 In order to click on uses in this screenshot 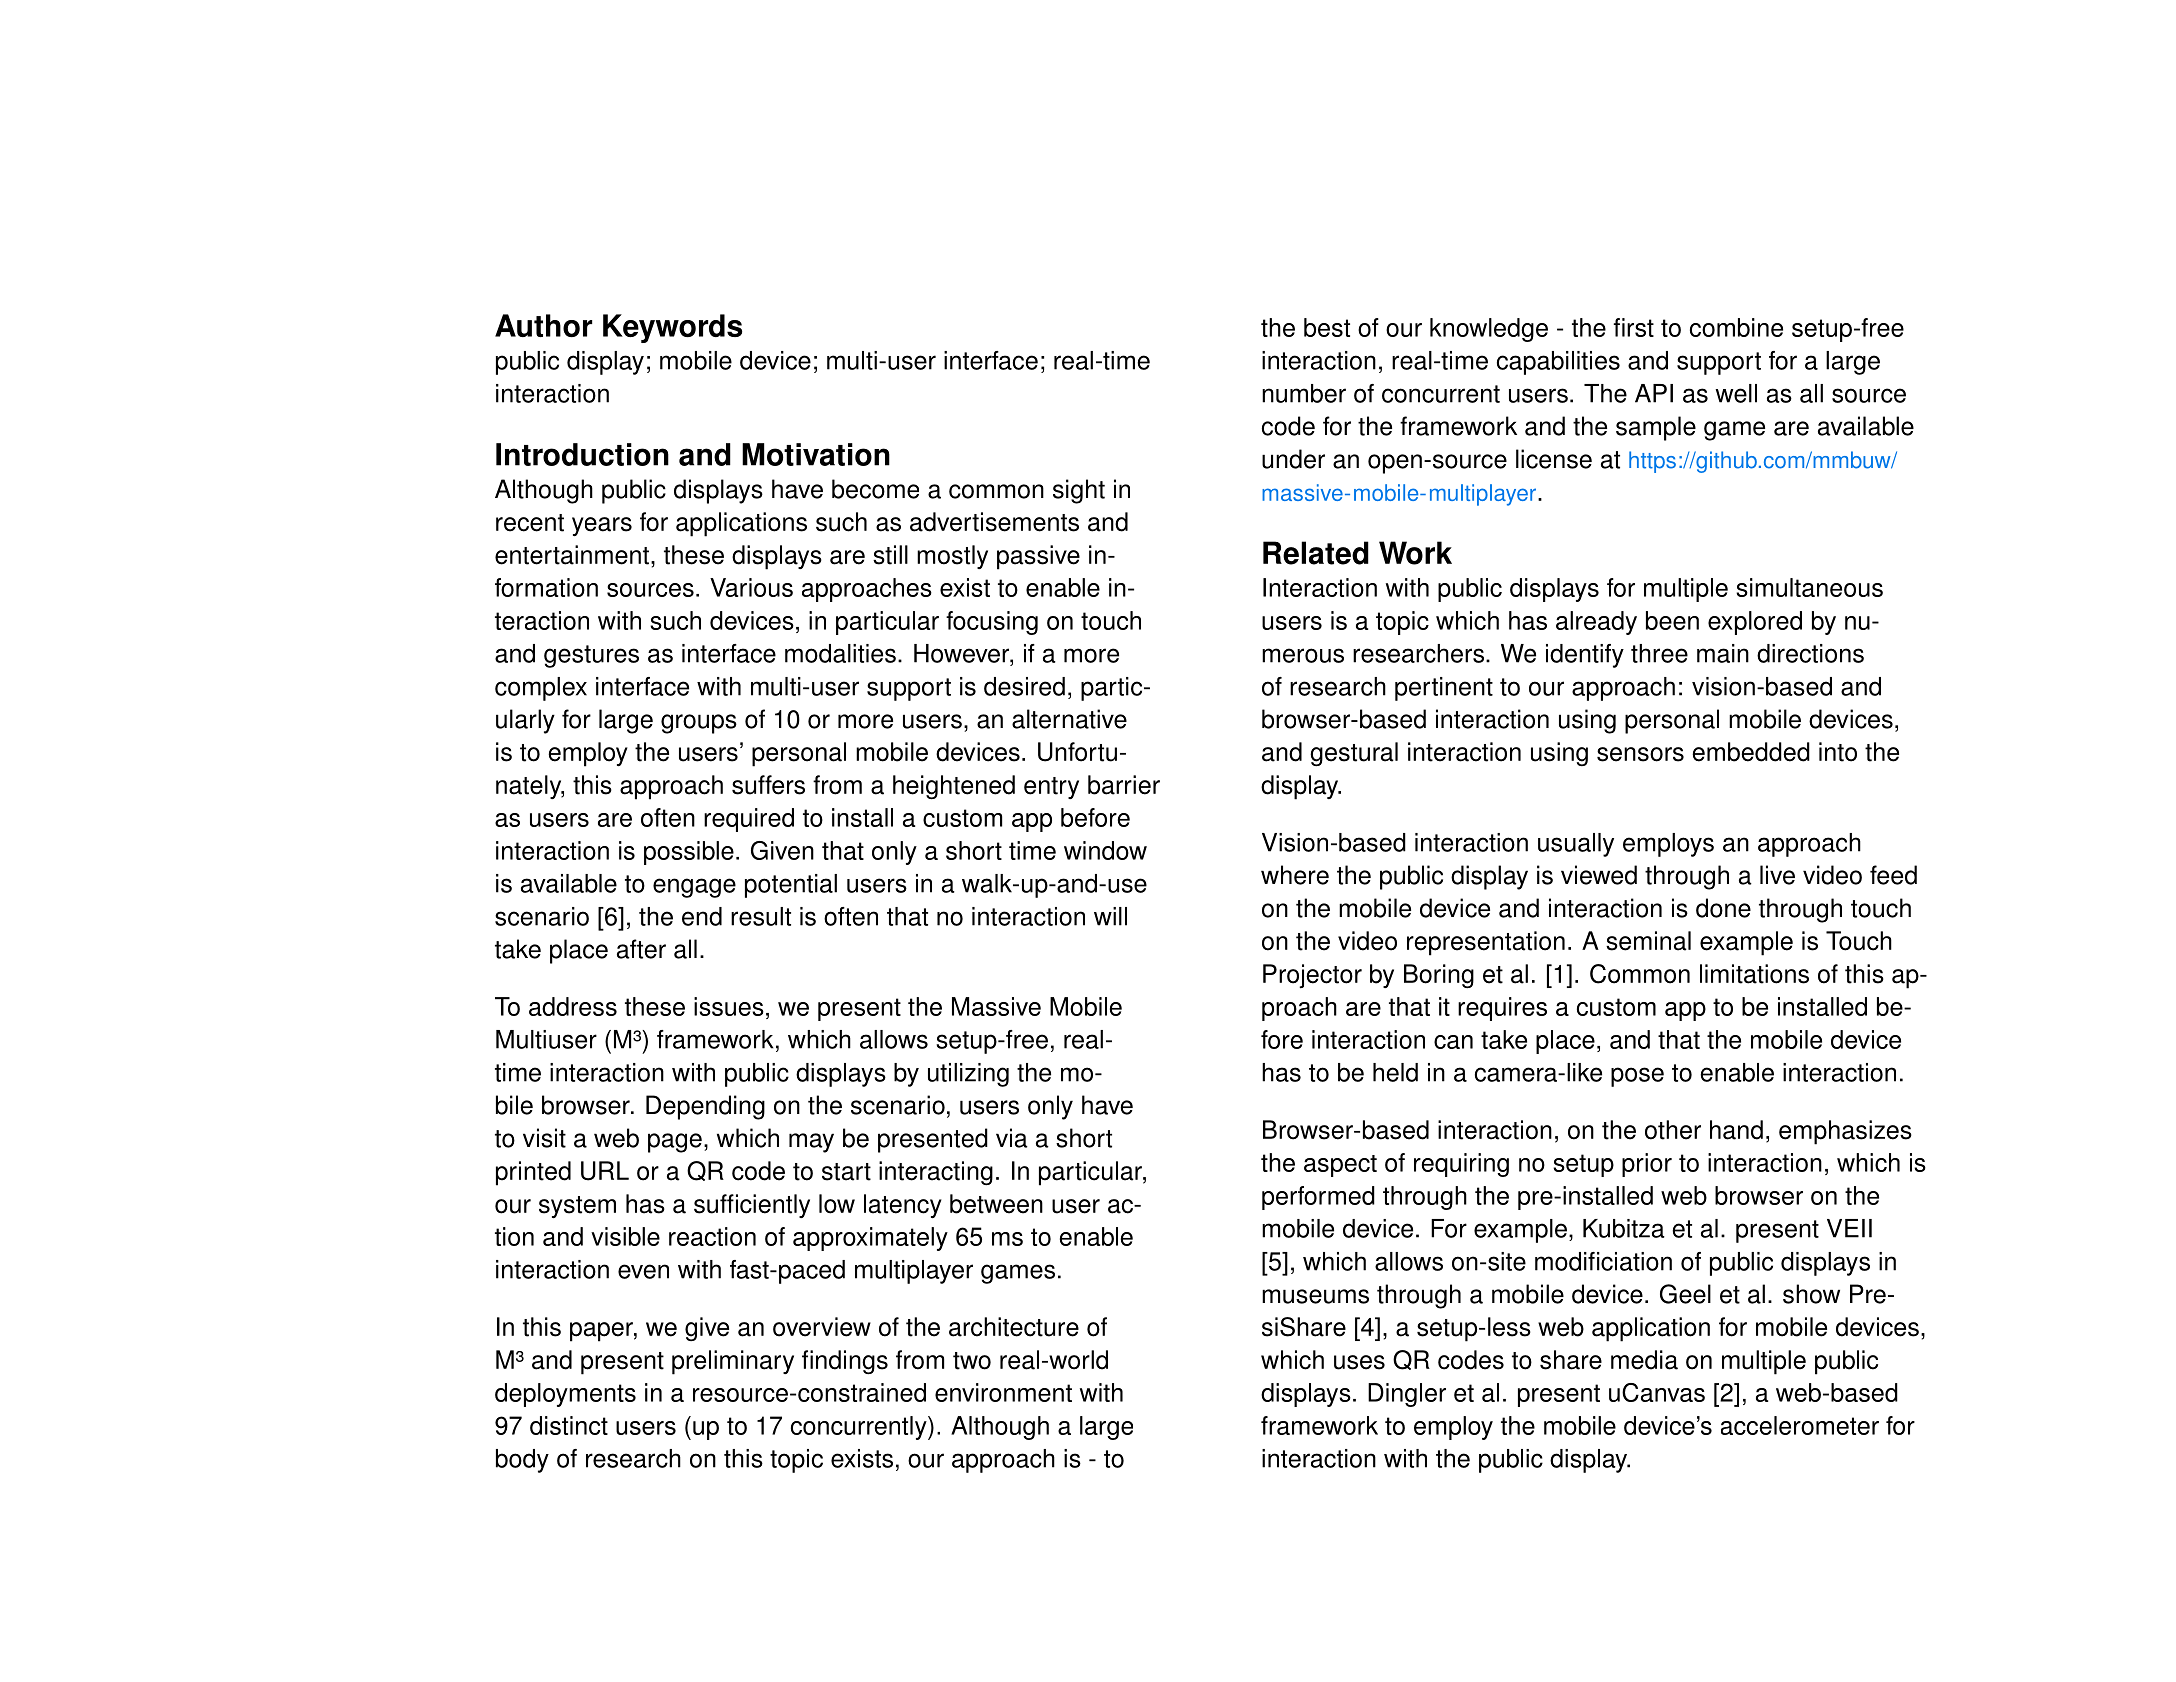, I will do `click(1359, 1362)`.
